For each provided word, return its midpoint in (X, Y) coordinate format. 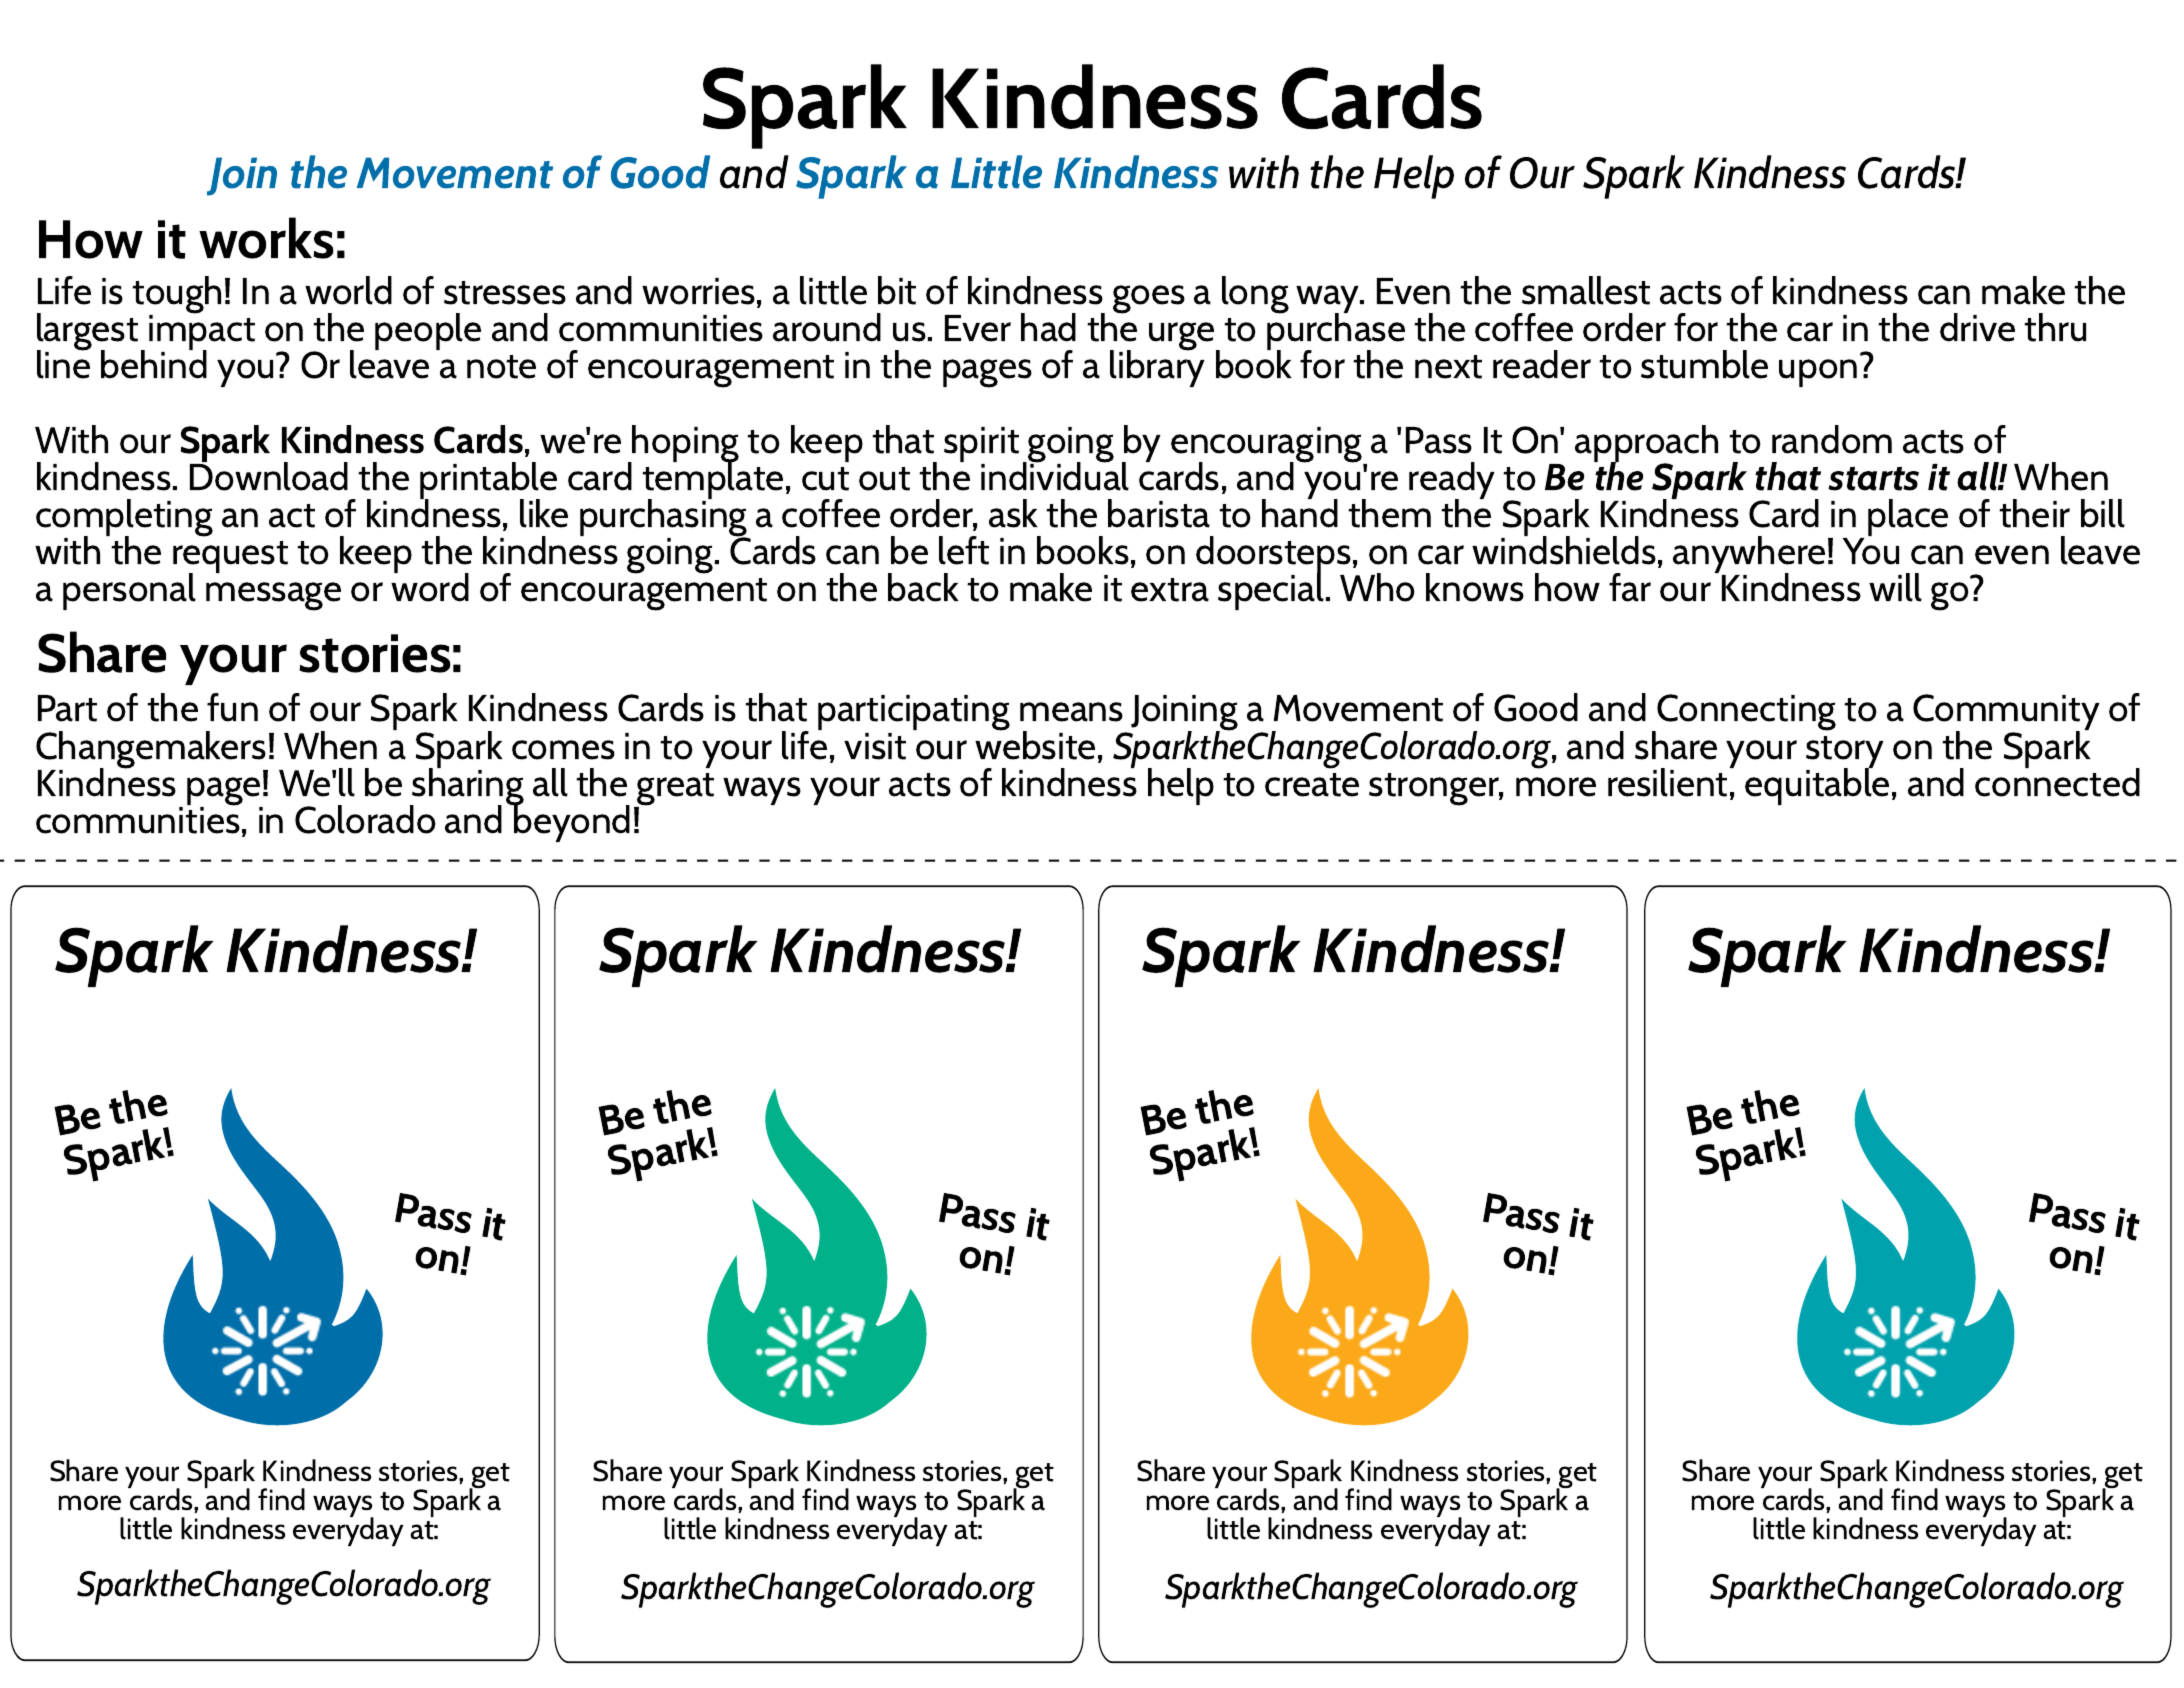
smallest (1586, 290)
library (1157, 367)
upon (1818, 373)
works (266, 238)
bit (897, 290)
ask (1013, 513)
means (1071, 712)
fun (232, 707)
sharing (467, 787)
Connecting (1745, 714)
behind (154, 363)
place (1908, 517)
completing (124, 519)
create (1312, 785)
